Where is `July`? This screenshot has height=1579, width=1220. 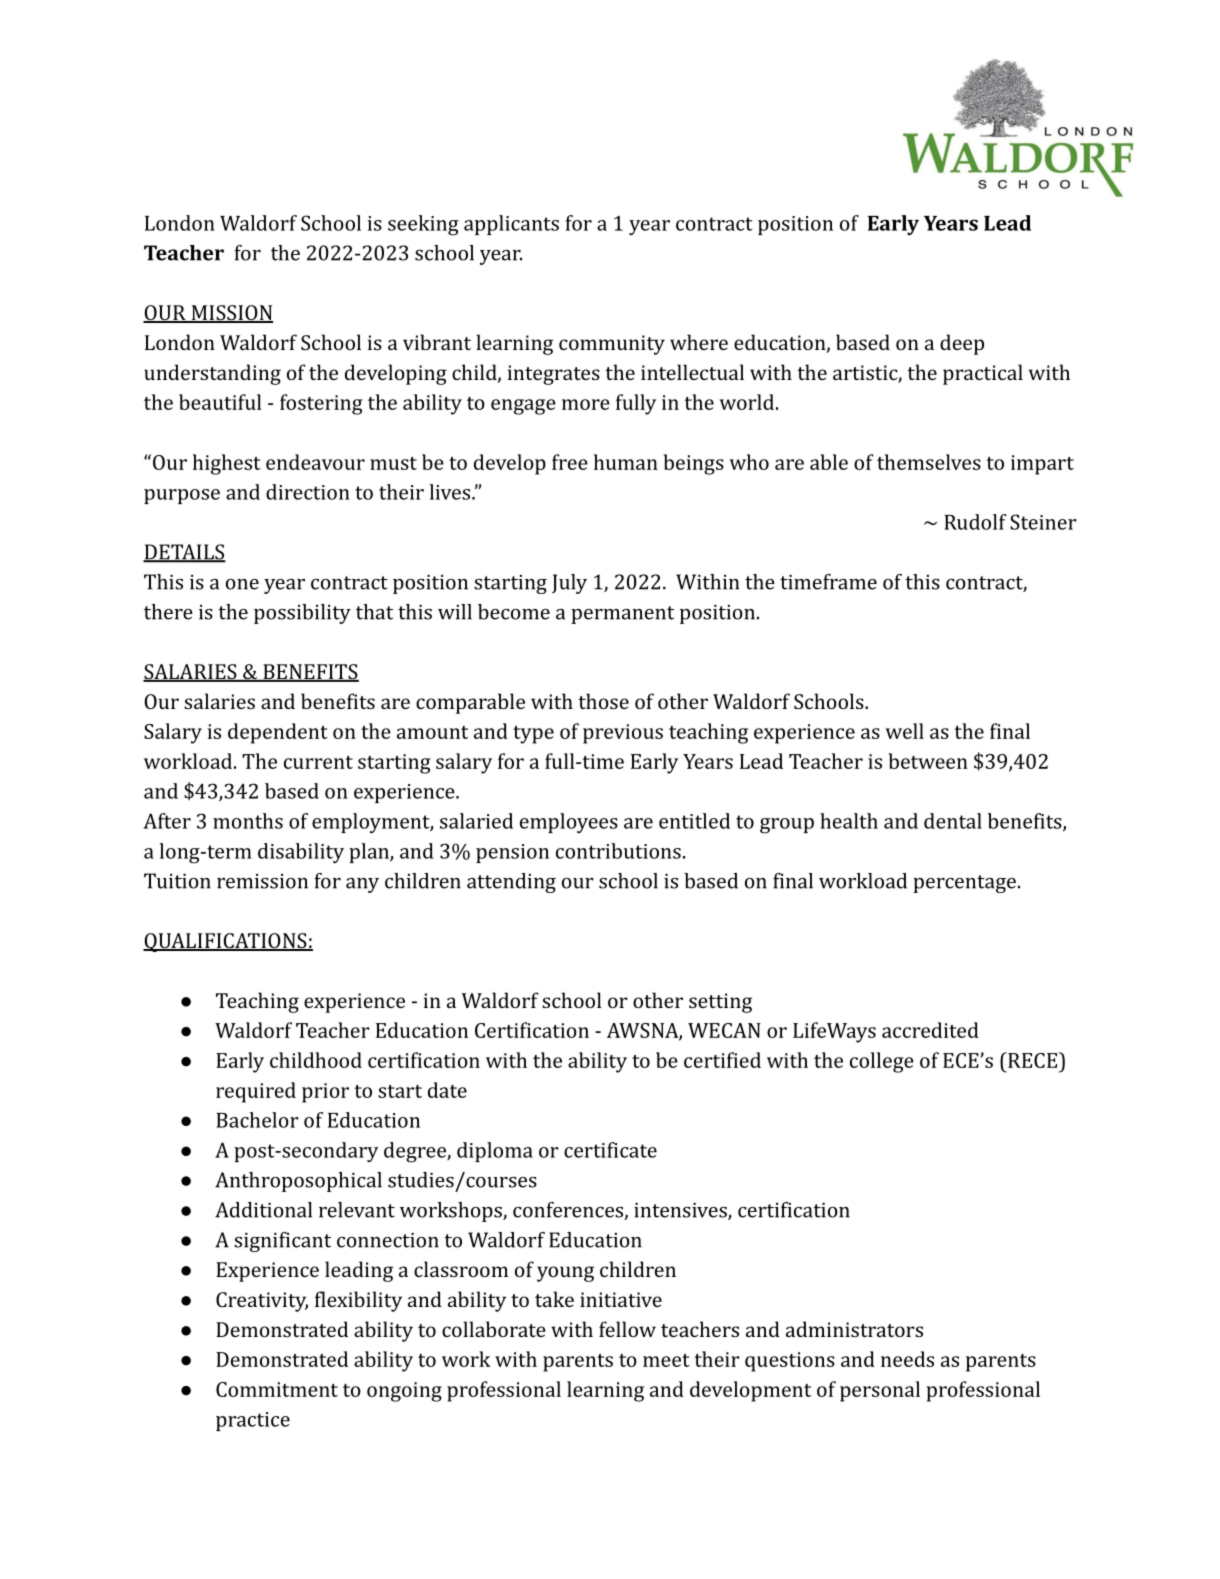
July is located at coordinates (569, 584).
